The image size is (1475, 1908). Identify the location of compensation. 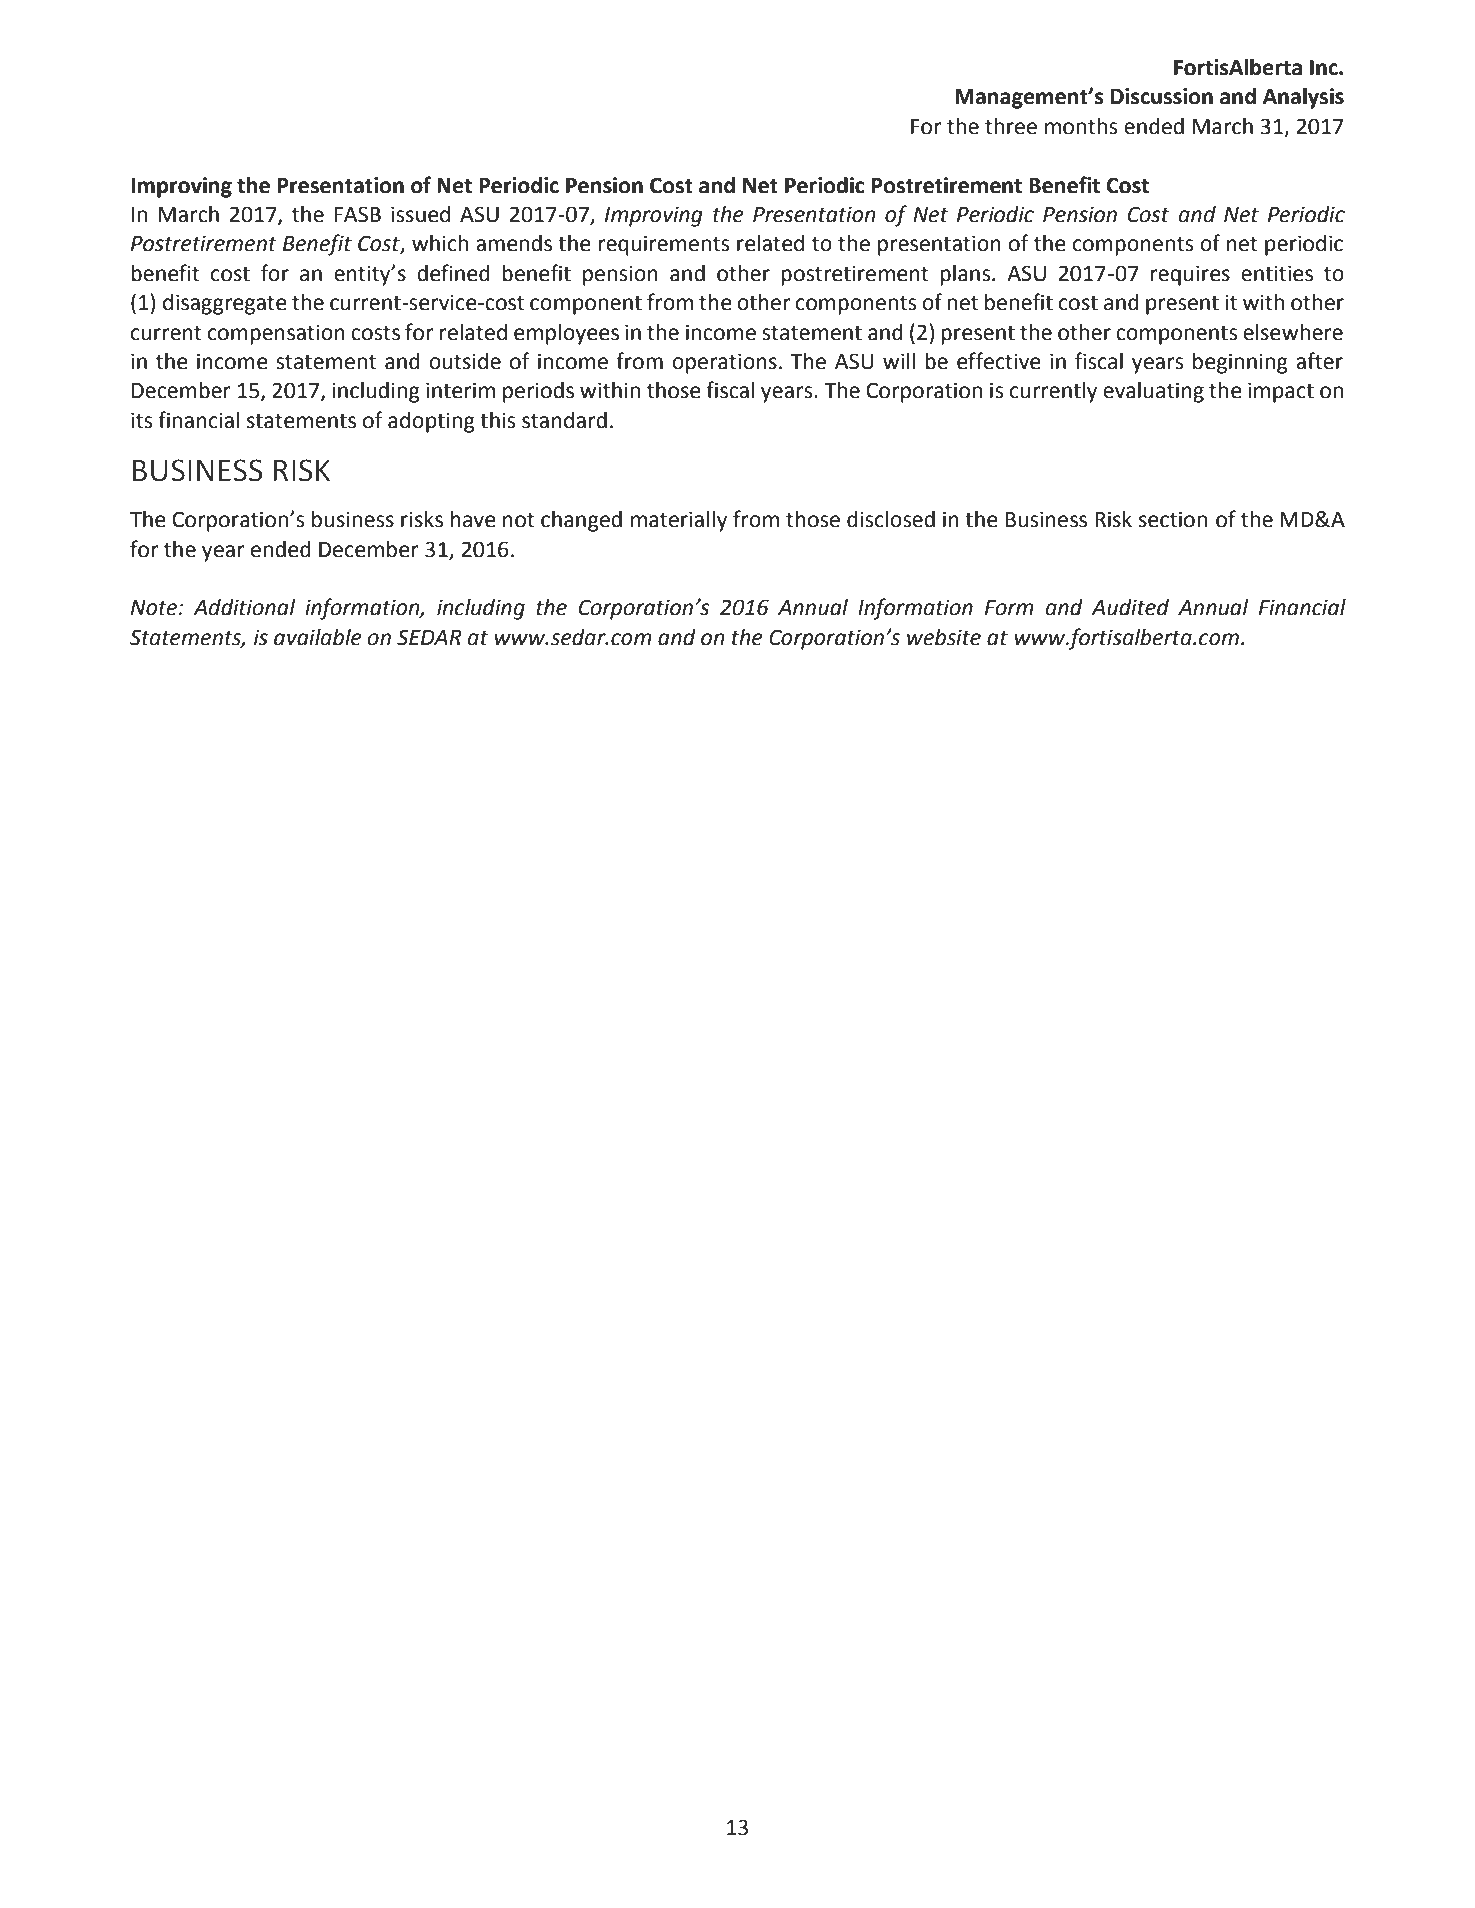
(276, 334).
